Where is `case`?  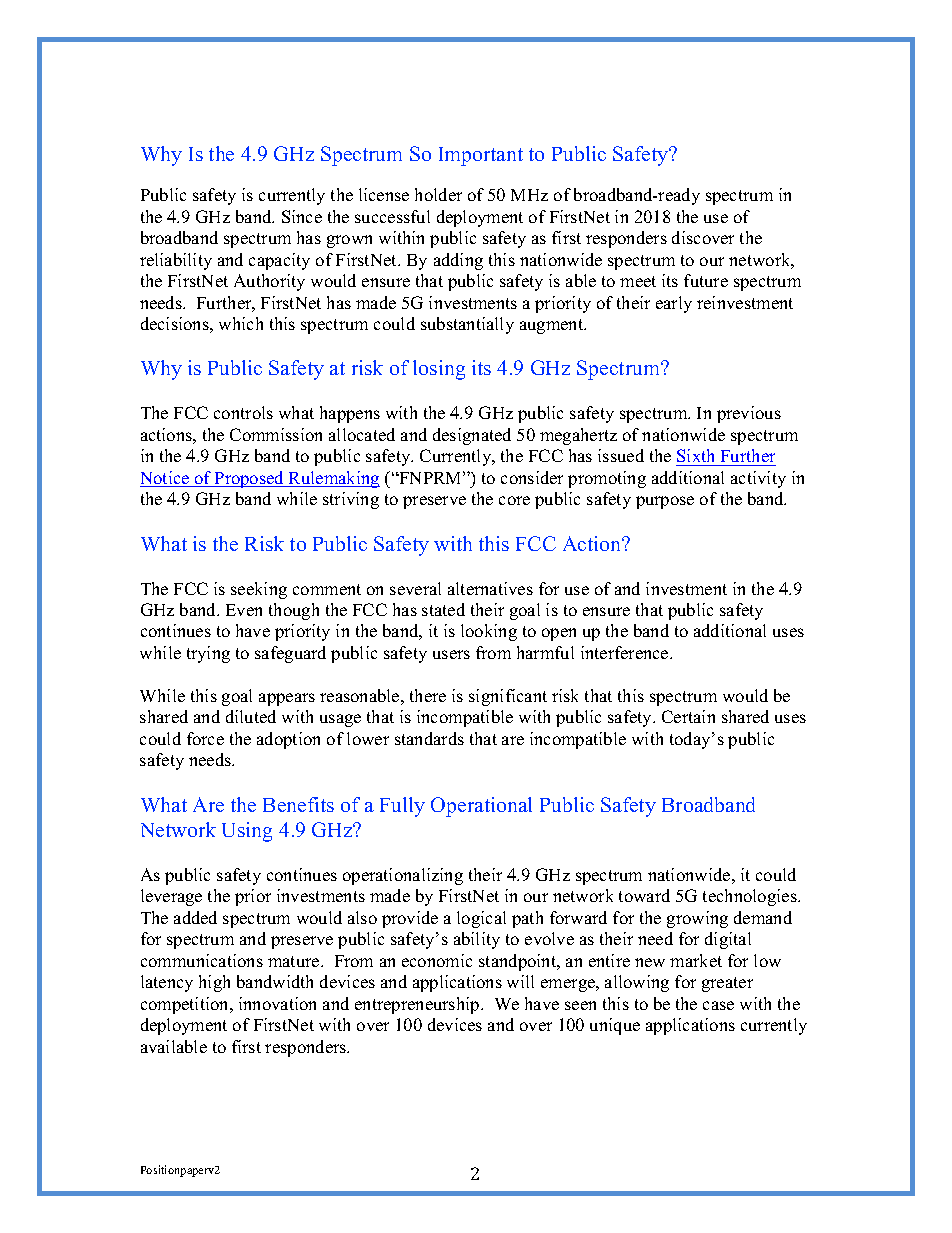 case is located at coordinates (718, 1005).
